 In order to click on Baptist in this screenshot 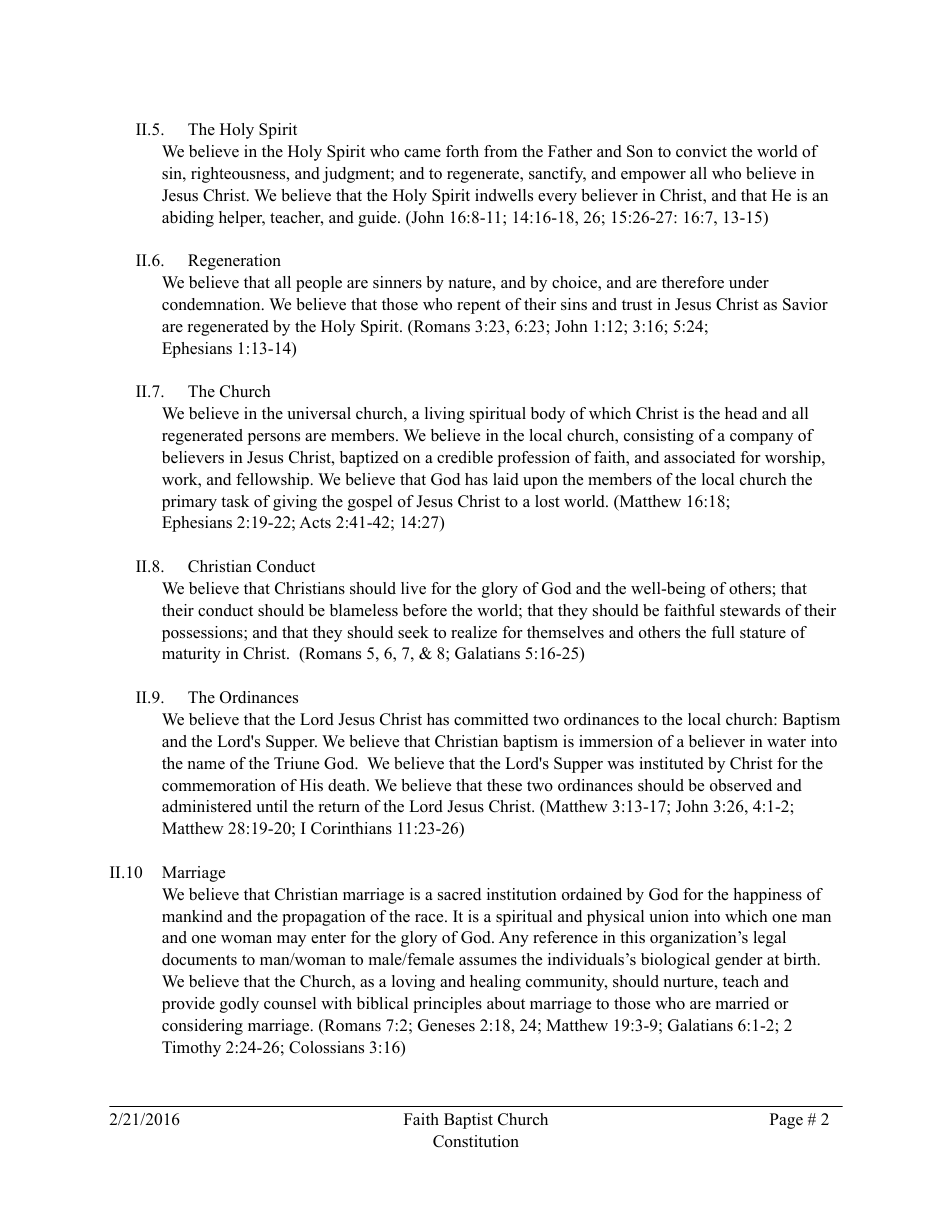, I will do `click(468, 1121)`.
